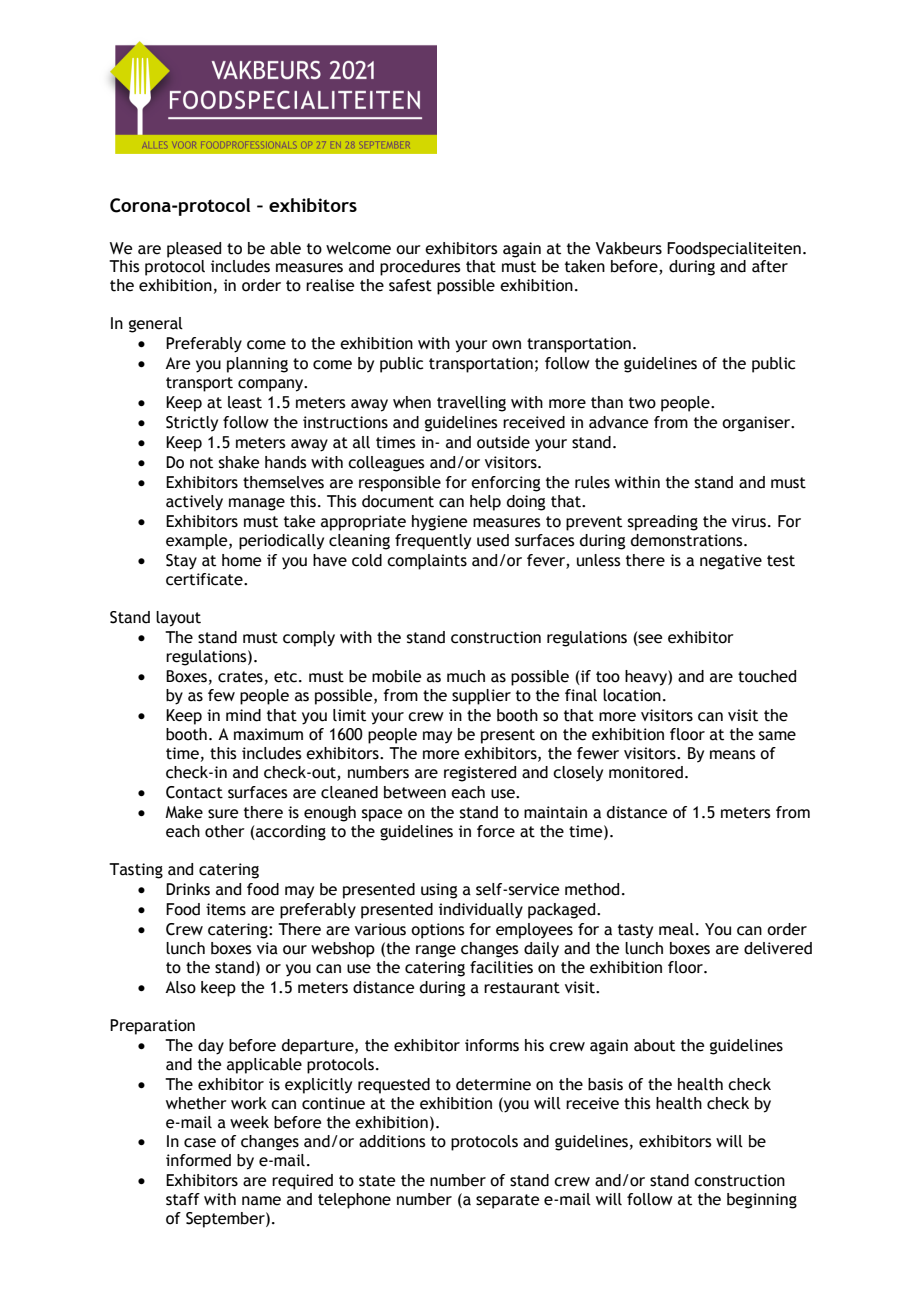 Image resolution: width=924 pixels, height=1308 pixels. Describe the element at coordinates (507, 1201) in the image. I see `separate` at that location.
